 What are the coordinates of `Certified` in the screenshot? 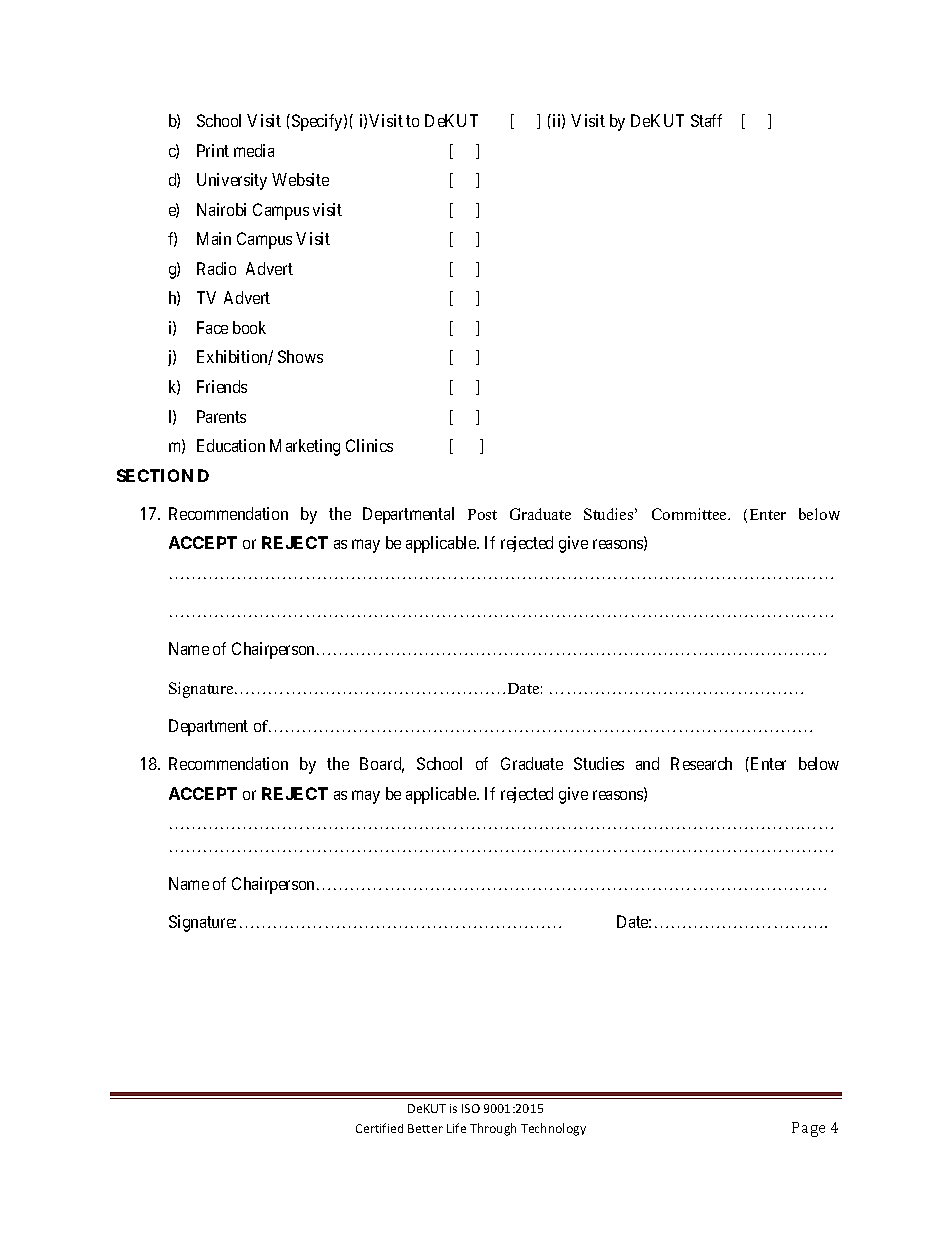 It's located at (379, 1128).
